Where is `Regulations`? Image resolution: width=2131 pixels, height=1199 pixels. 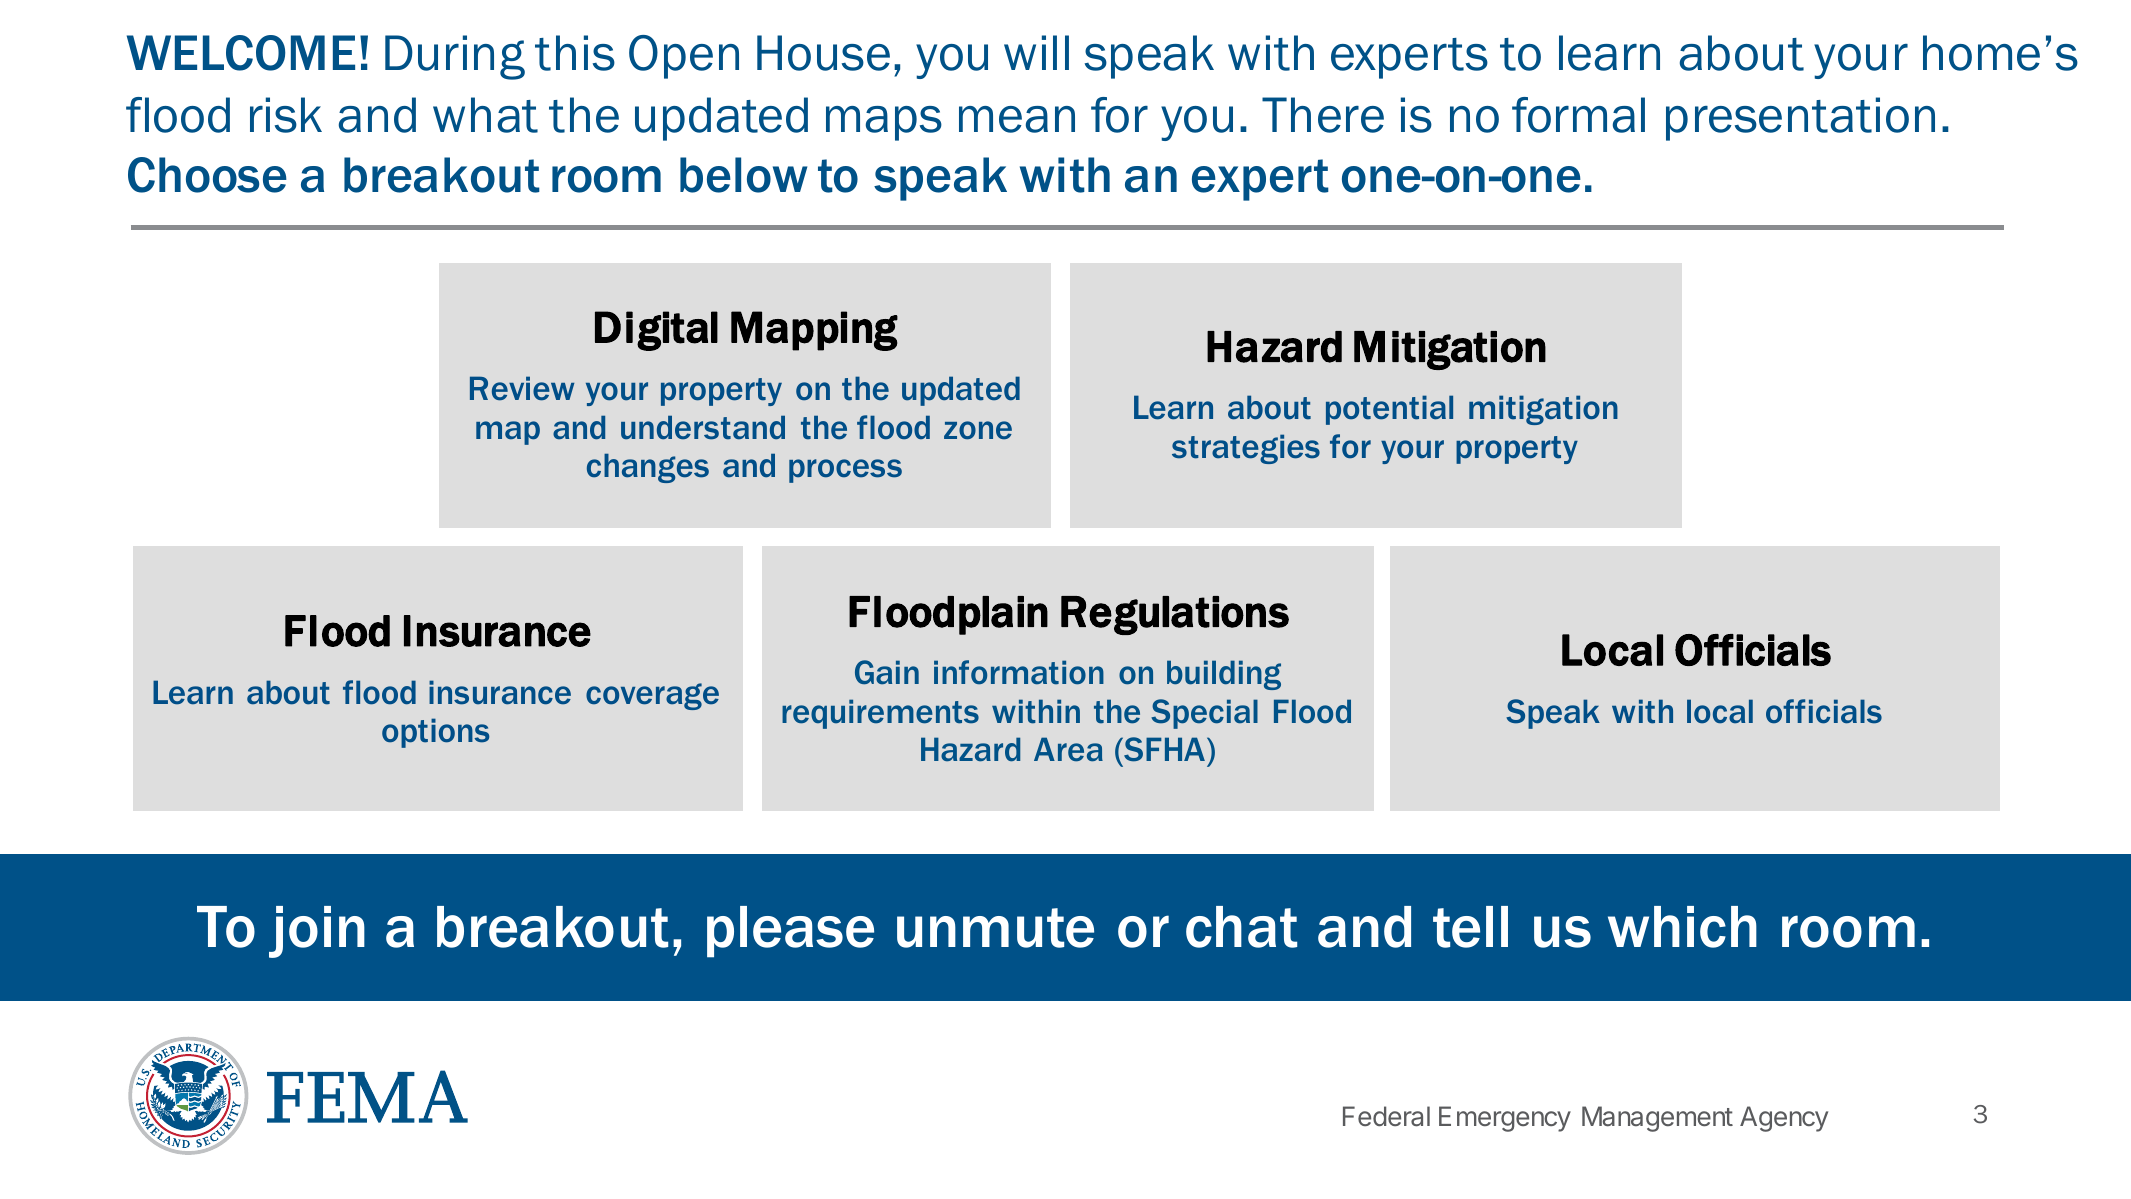
Regulations is located at coordinates (1175, 615).
